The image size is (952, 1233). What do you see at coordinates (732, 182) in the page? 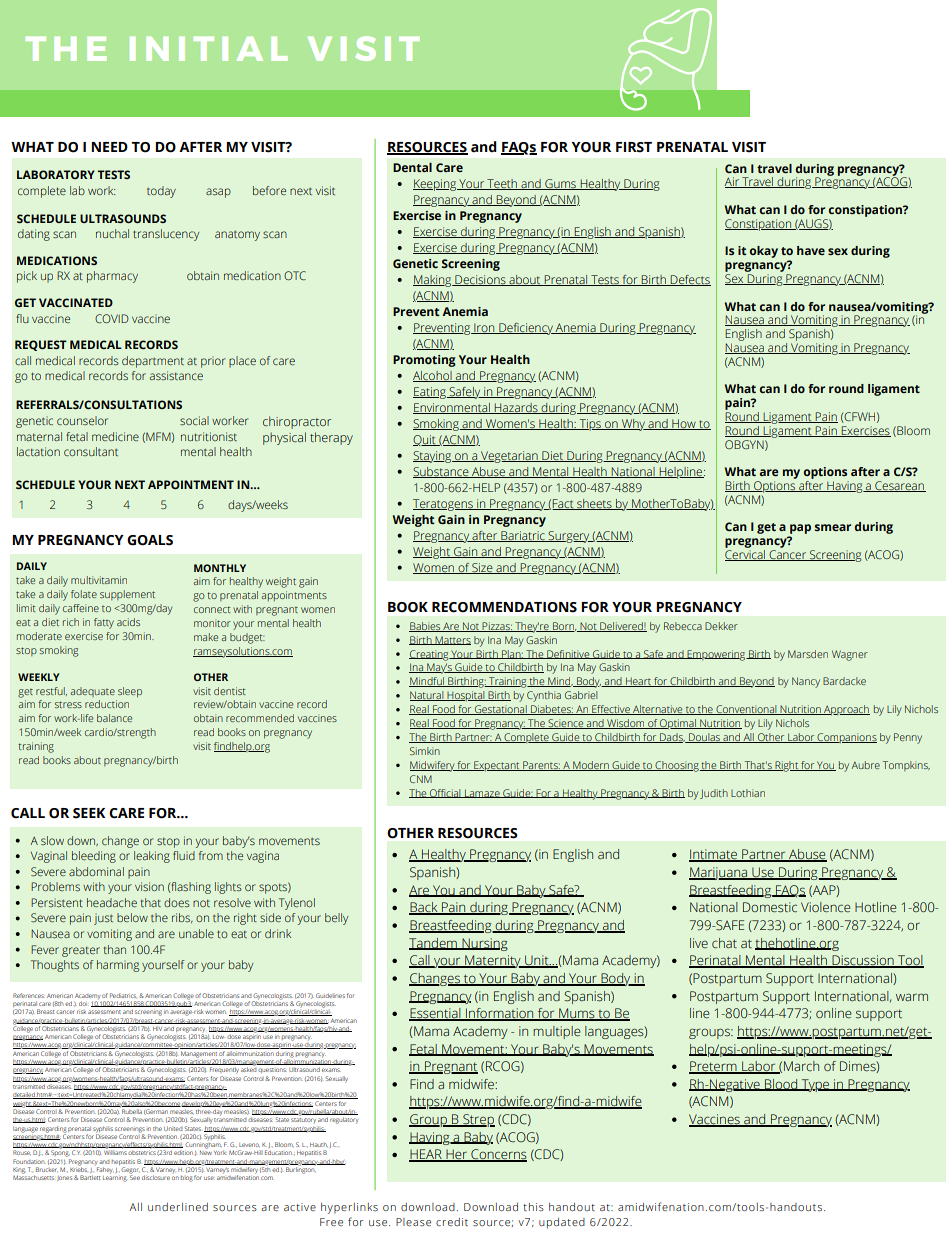
I see `Air` at bounding box center [732, 182].
